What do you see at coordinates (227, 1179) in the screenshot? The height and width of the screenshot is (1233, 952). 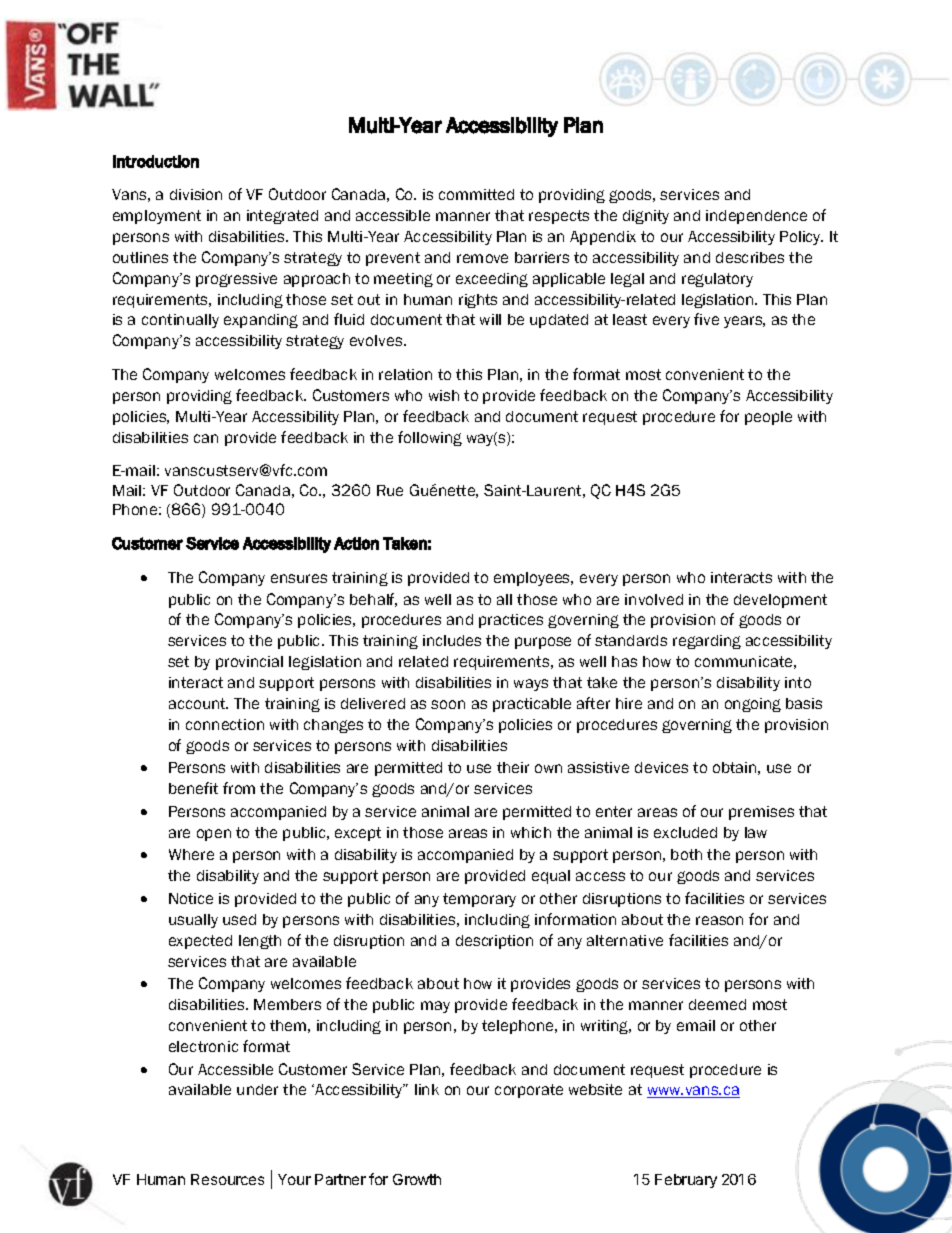 I see `Resources` at bounding box center [227, 1179].
